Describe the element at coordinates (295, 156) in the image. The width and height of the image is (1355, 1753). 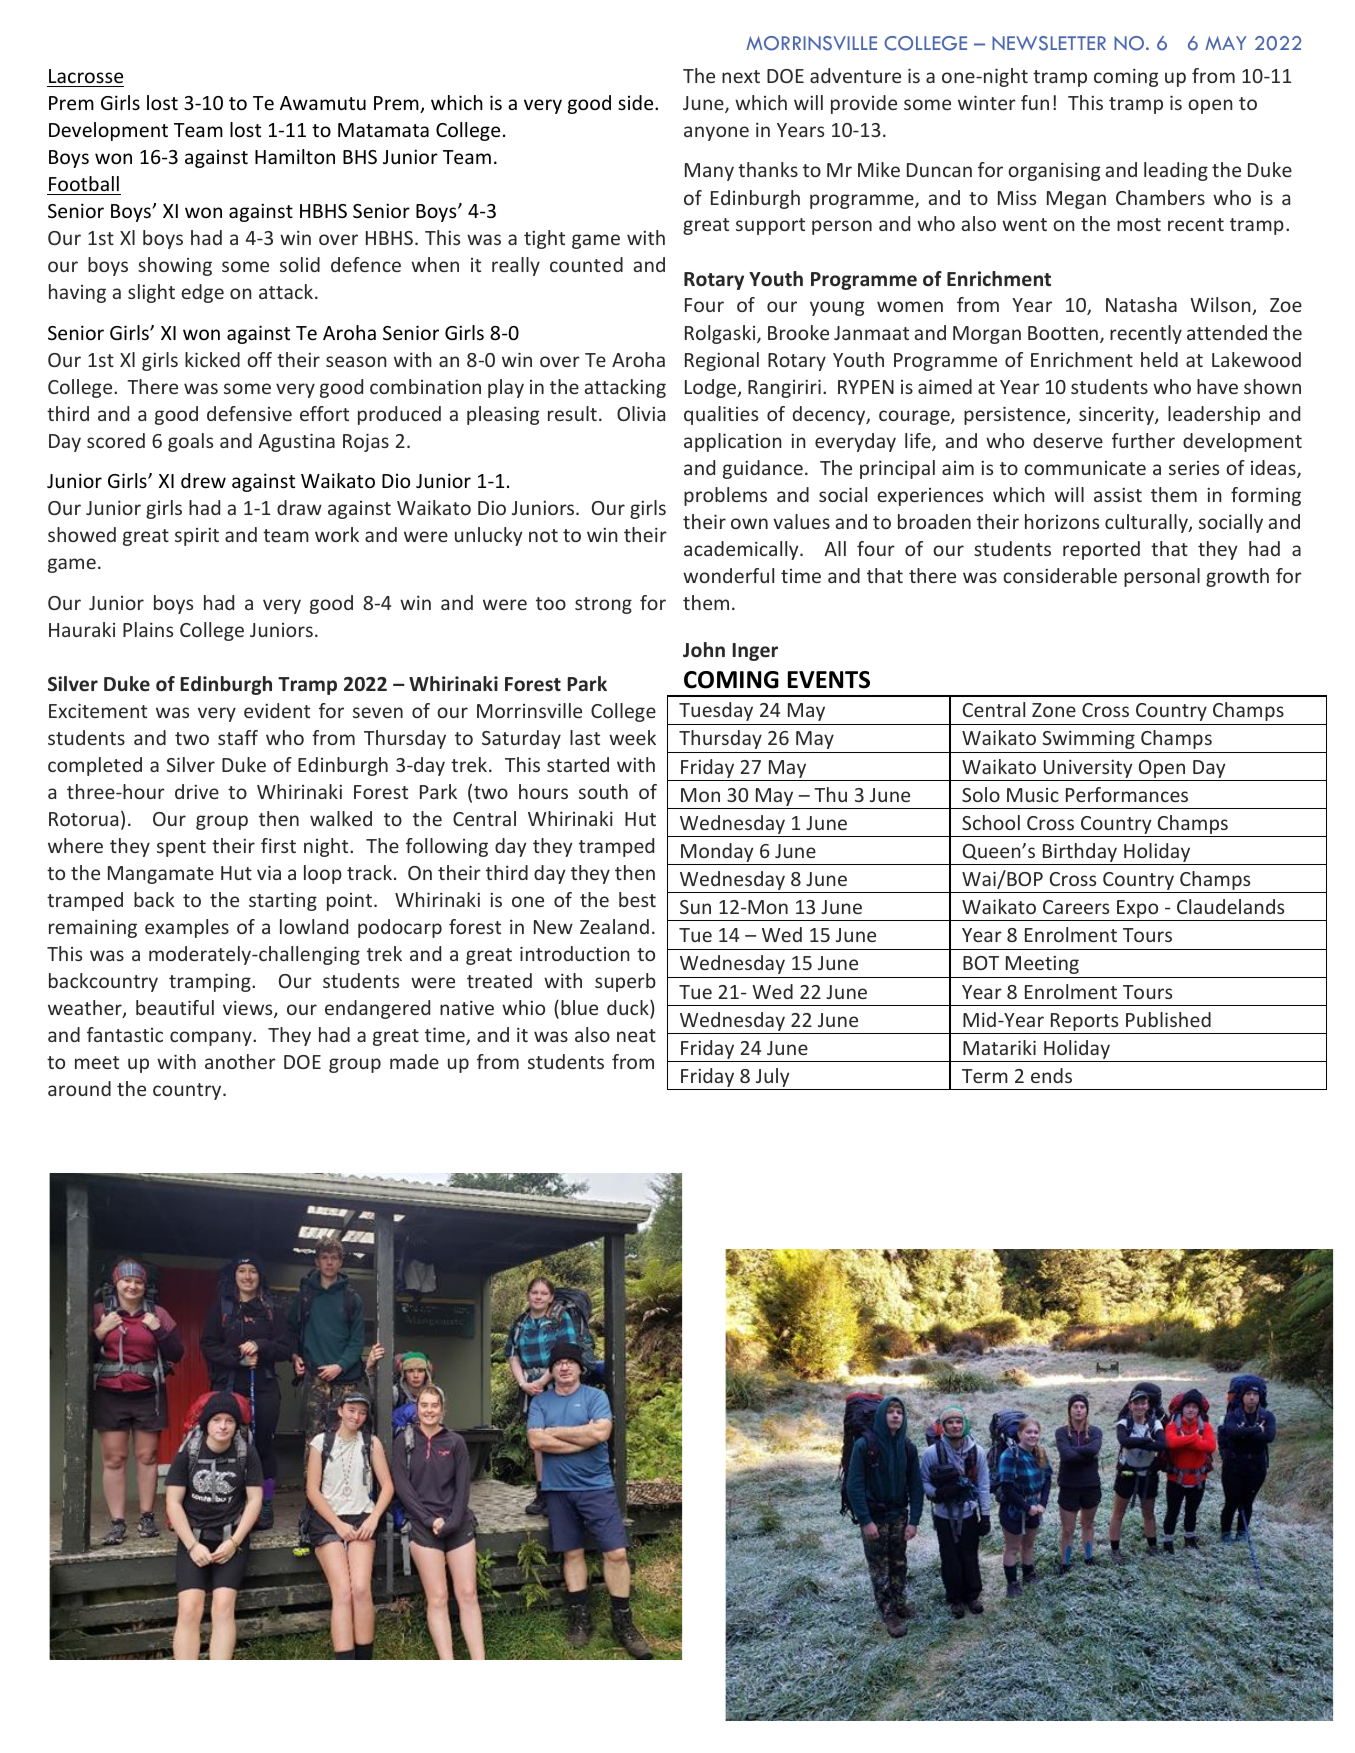
I see `Hamilton` at that location.
